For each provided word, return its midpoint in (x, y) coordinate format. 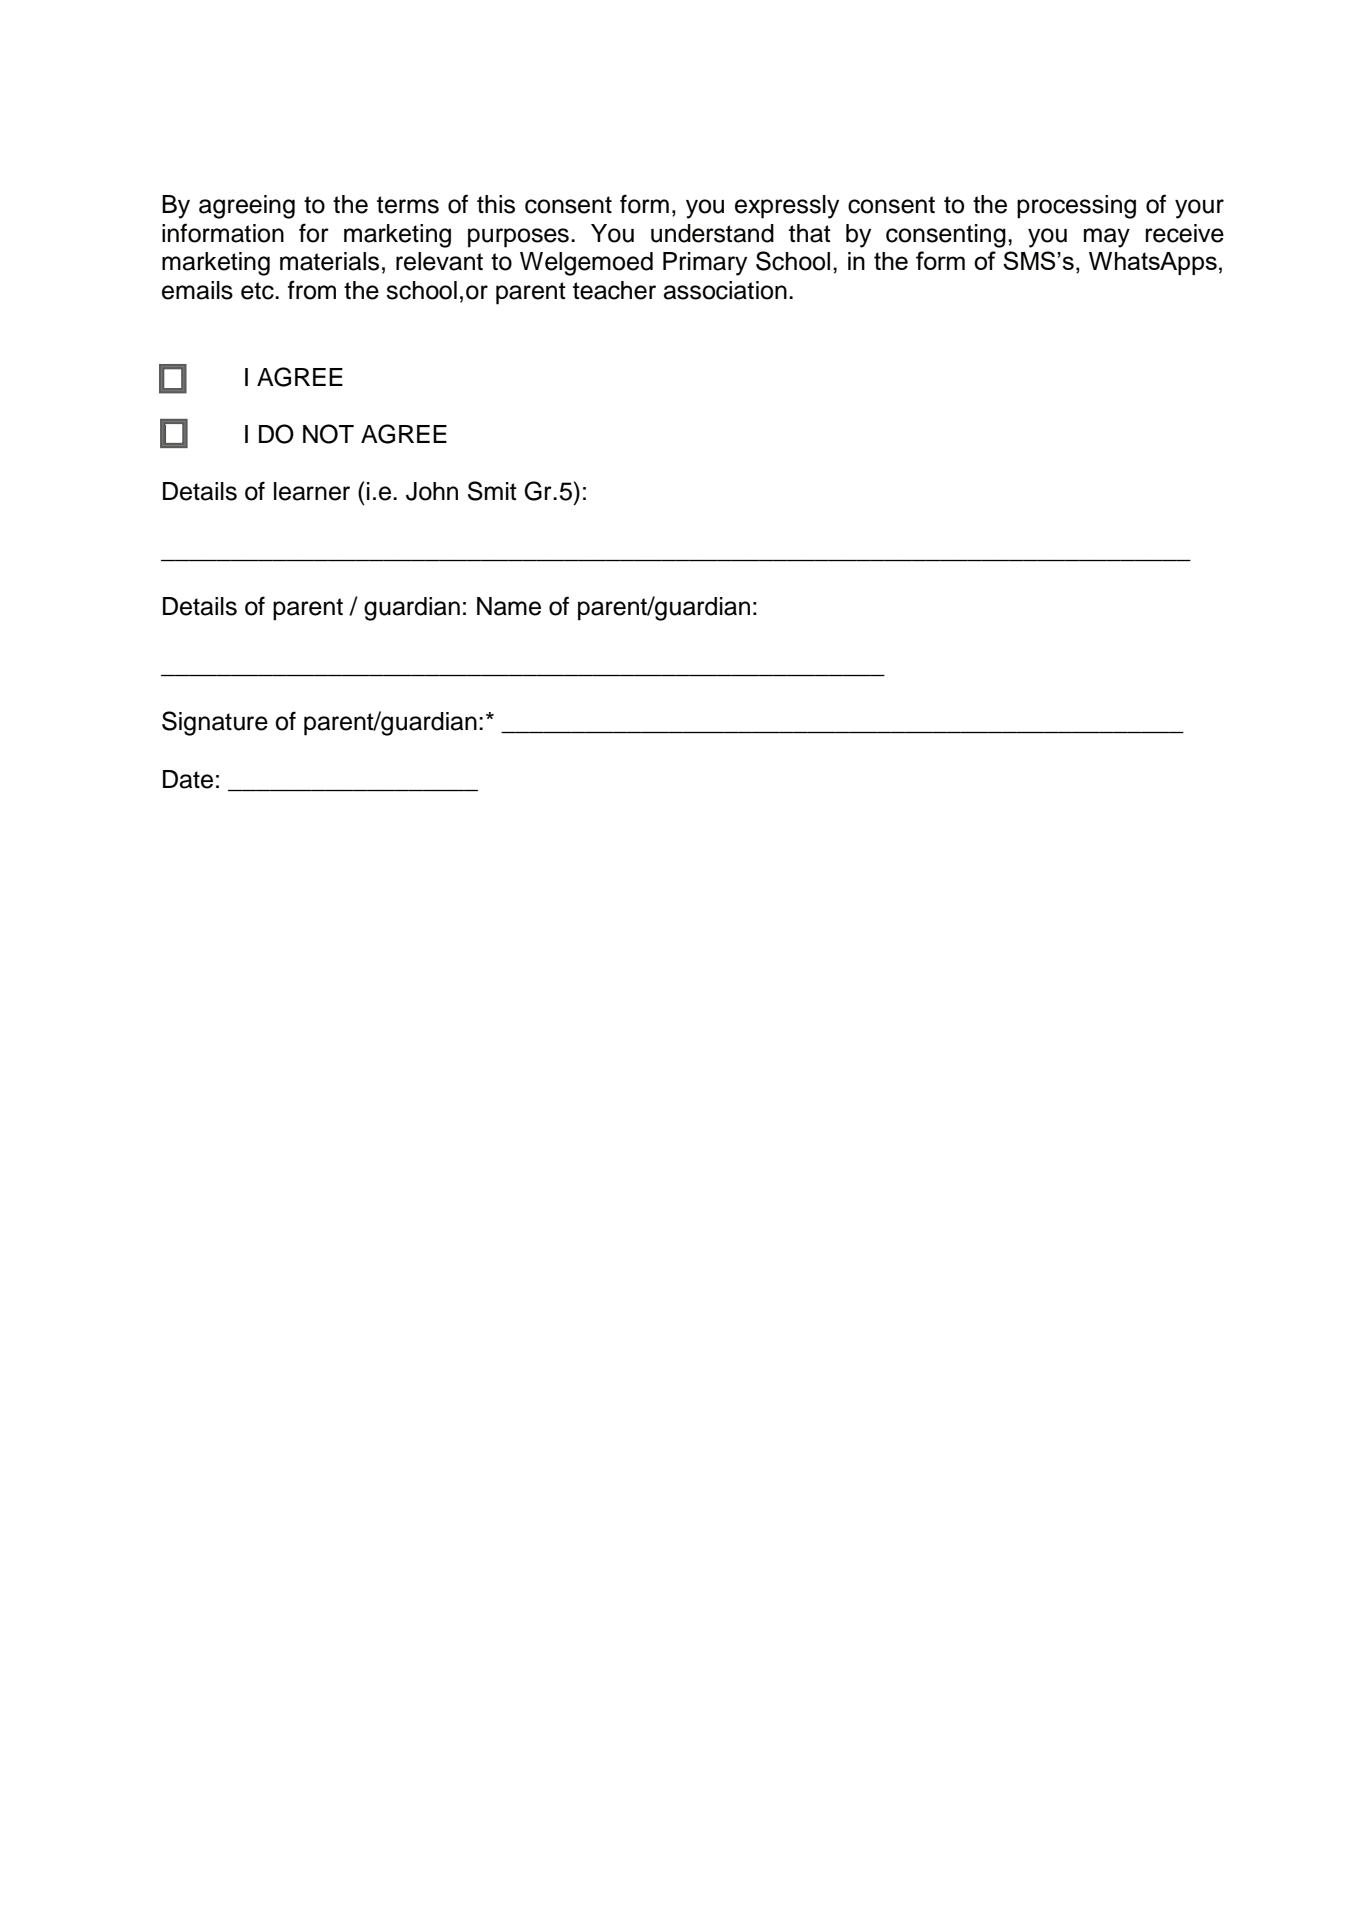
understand (712, 233)
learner (312, 491)
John (432, 491)
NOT (328, 434)
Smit (492, 491)
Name (509, 606)
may (1107, 238)
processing (1076, 207)
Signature (215, 723)
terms (408, 205)
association (725, 290)
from (312, 290)
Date (188, 779)
